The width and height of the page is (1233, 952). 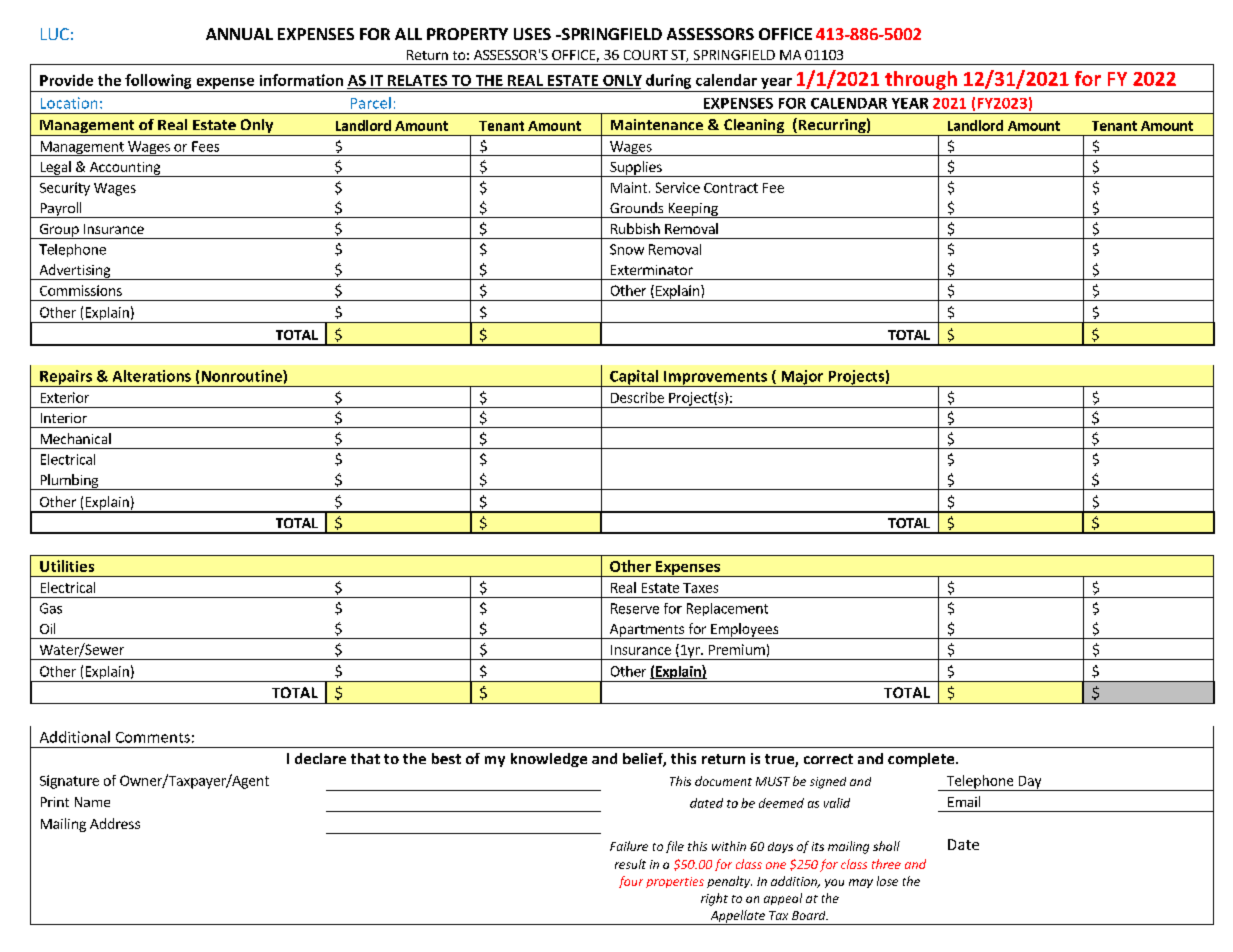 What do you see at coordinates (532, 34) in the page?
I see `USES` at bounding box center [532, 34].
